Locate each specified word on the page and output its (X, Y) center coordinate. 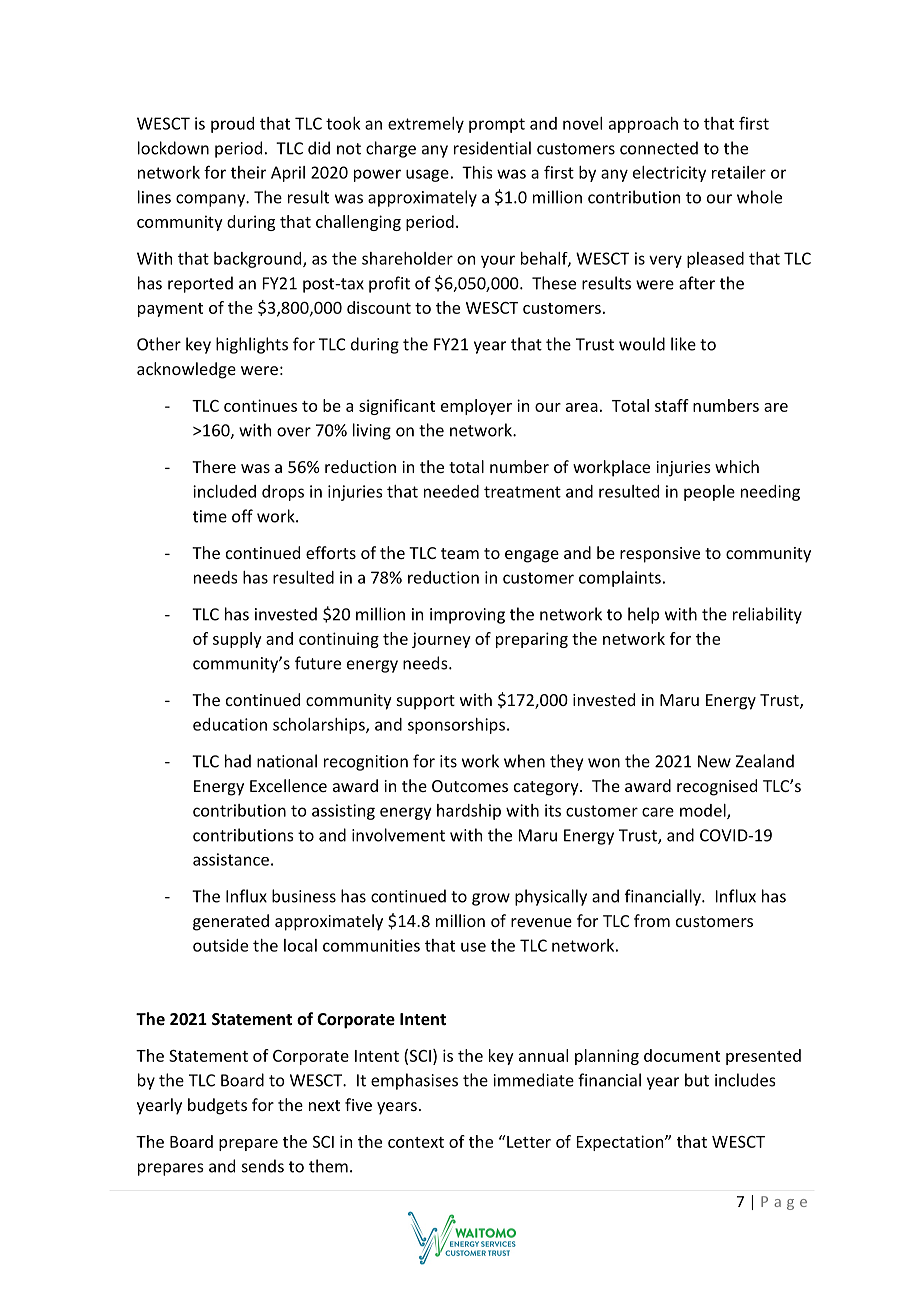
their (248, 172)
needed (451, 491)
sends (263, 1166)
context (416, 1142)
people (709, 493)
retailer (739, 172)
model (704, 811)
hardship (469, 812)
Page (784, 1203)
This (477, 172)
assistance (231, 859)
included (224, 491)
